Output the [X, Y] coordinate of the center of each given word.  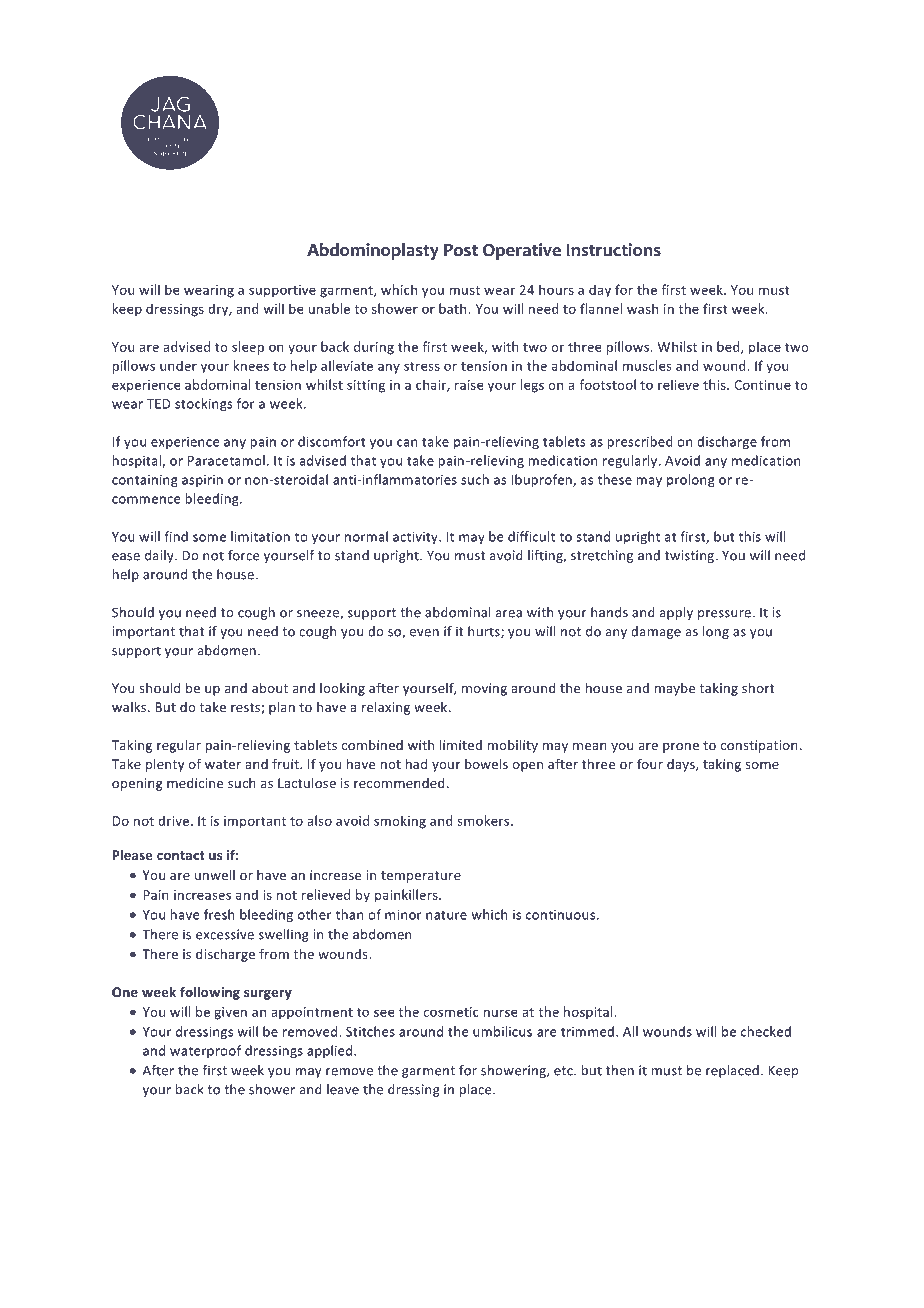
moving [484, 689]
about [270, 688]
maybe [675, 689]
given [230, 1013]
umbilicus [502, 1031]
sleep [248, 348]
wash [642, 308]
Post [461, 250]
